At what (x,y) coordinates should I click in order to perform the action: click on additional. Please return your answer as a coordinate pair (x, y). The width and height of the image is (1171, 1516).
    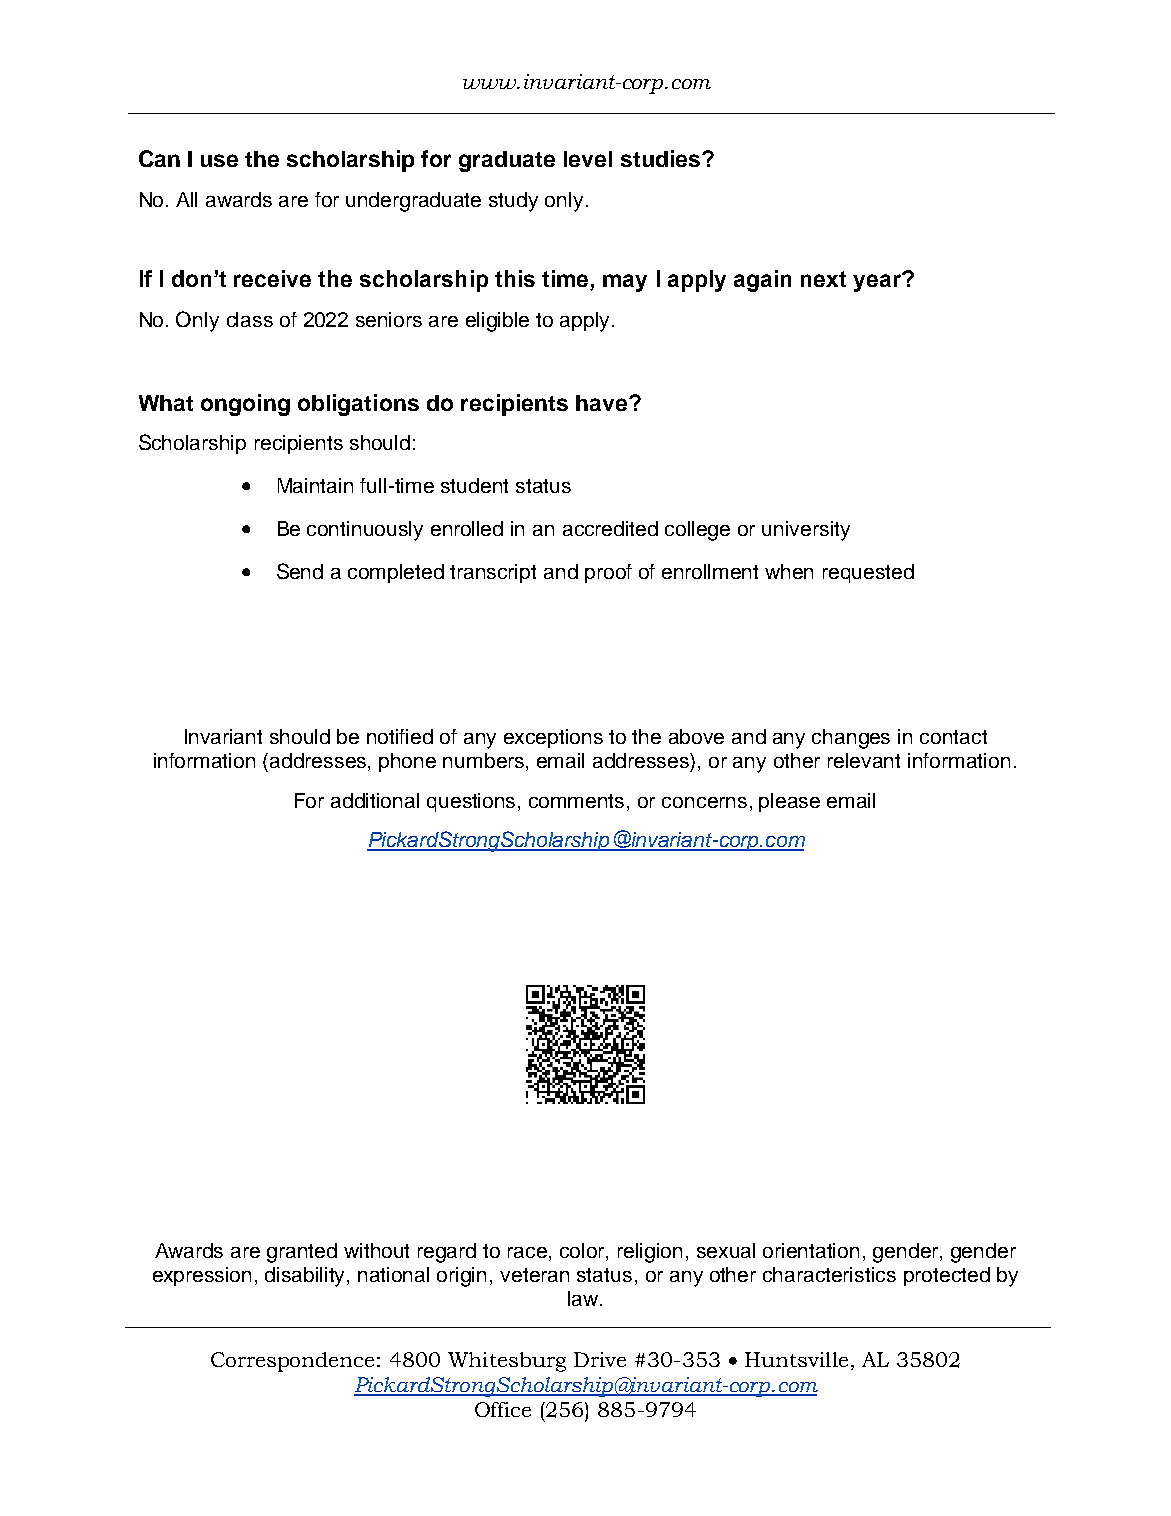
    Looking at the image, I should click on (375, 800).
